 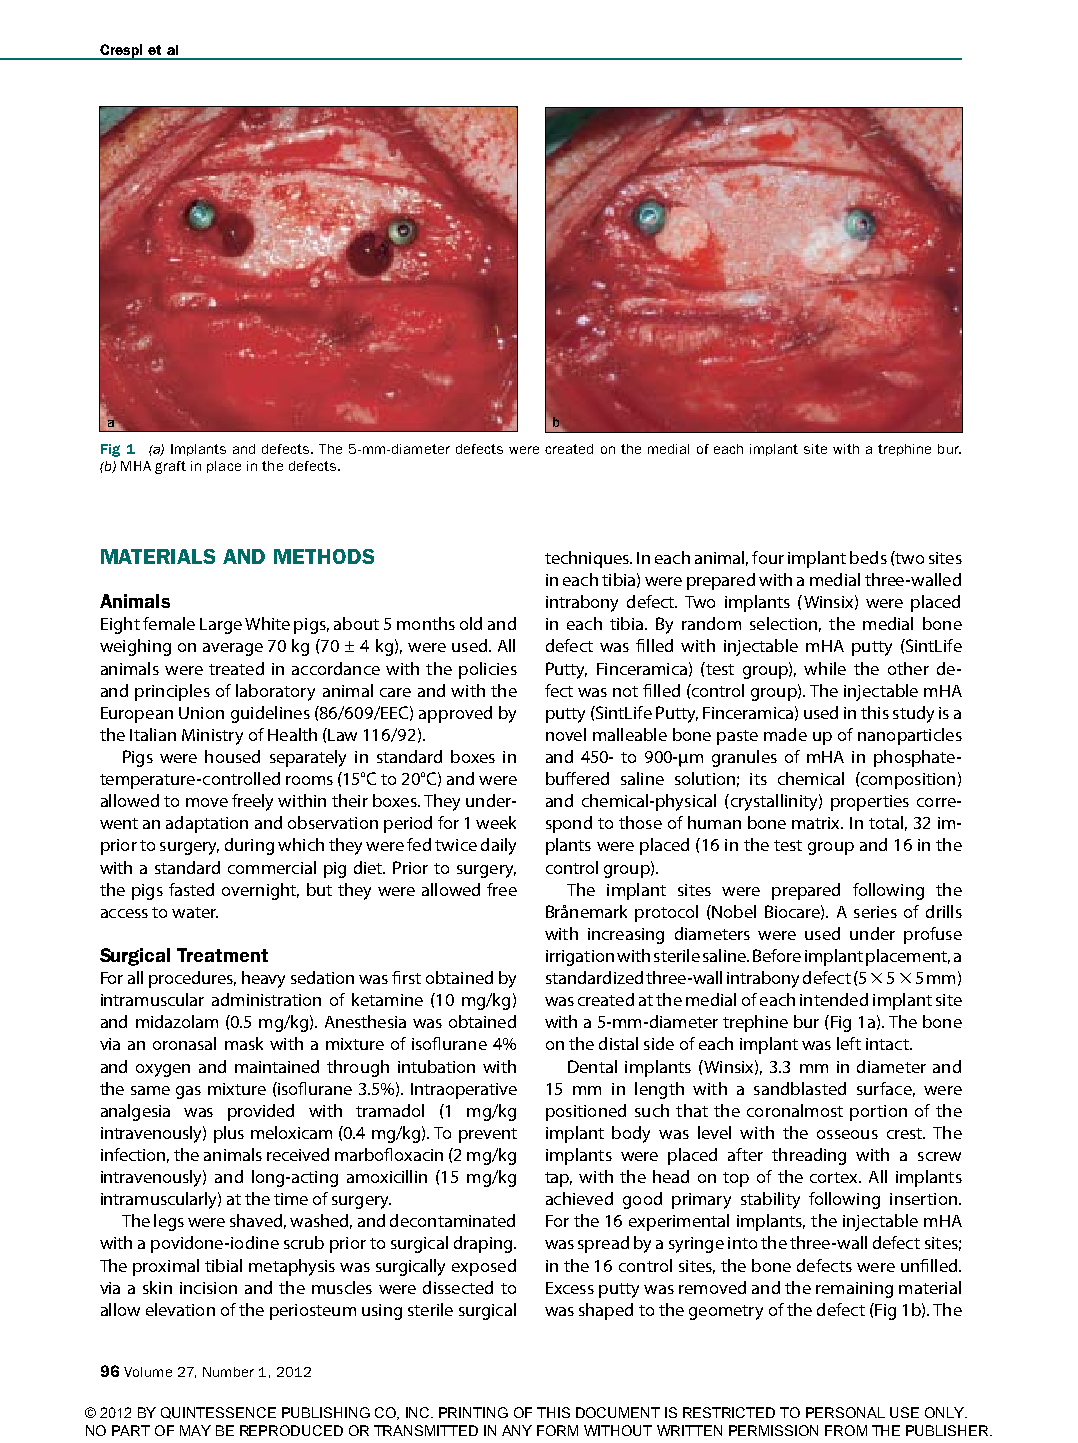 What do you see at coordinates (218, 1413) in the screenshot?
I see `QUINTESSENCE` at bounding box center [218, 1413].
